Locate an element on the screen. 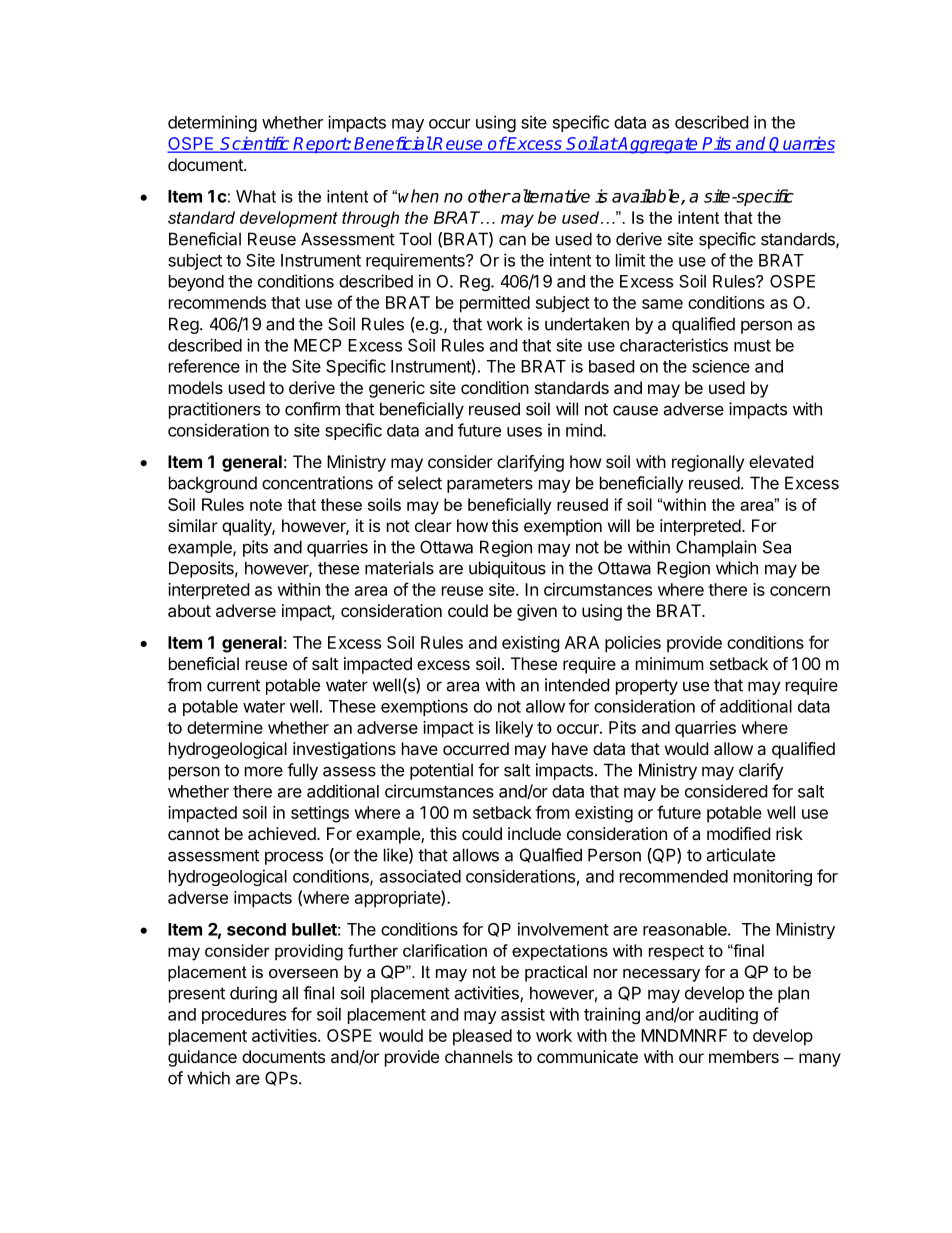 Image resolution: width=952 pixels, height=1233 pixels. ubiquitous is located at coordinates (507, 569).
